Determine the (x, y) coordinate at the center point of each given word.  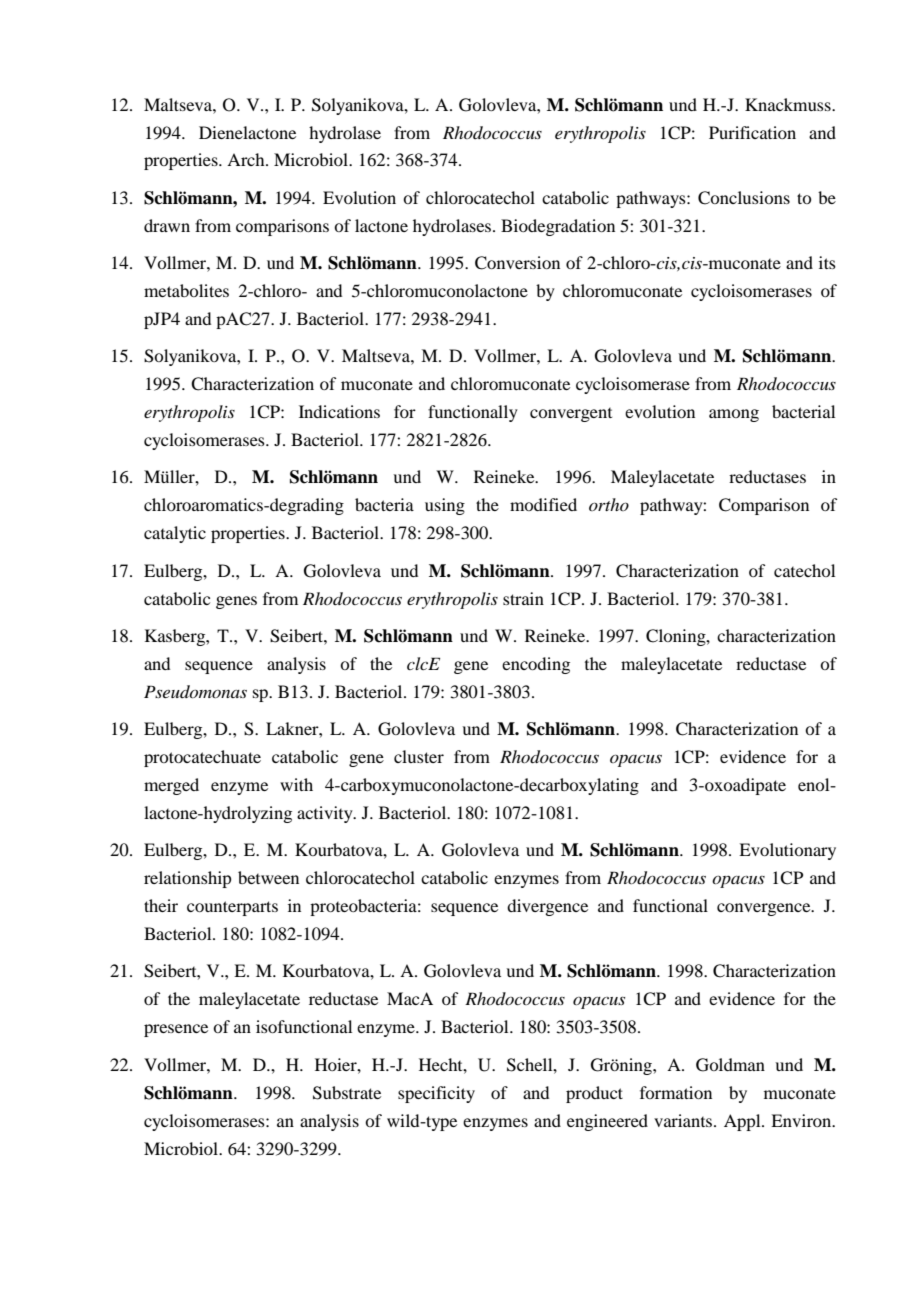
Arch (247, 159)
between (268, 877)
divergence (547, 907)
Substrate (347, 1093)
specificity (436, 1094)
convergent (571, 415)
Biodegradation (558, 227)
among (734, 415)
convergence (765, 909)
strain (523, 598)
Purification (752, 132)
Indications (339, 411)
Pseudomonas (195, 691)
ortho (609, 504)
